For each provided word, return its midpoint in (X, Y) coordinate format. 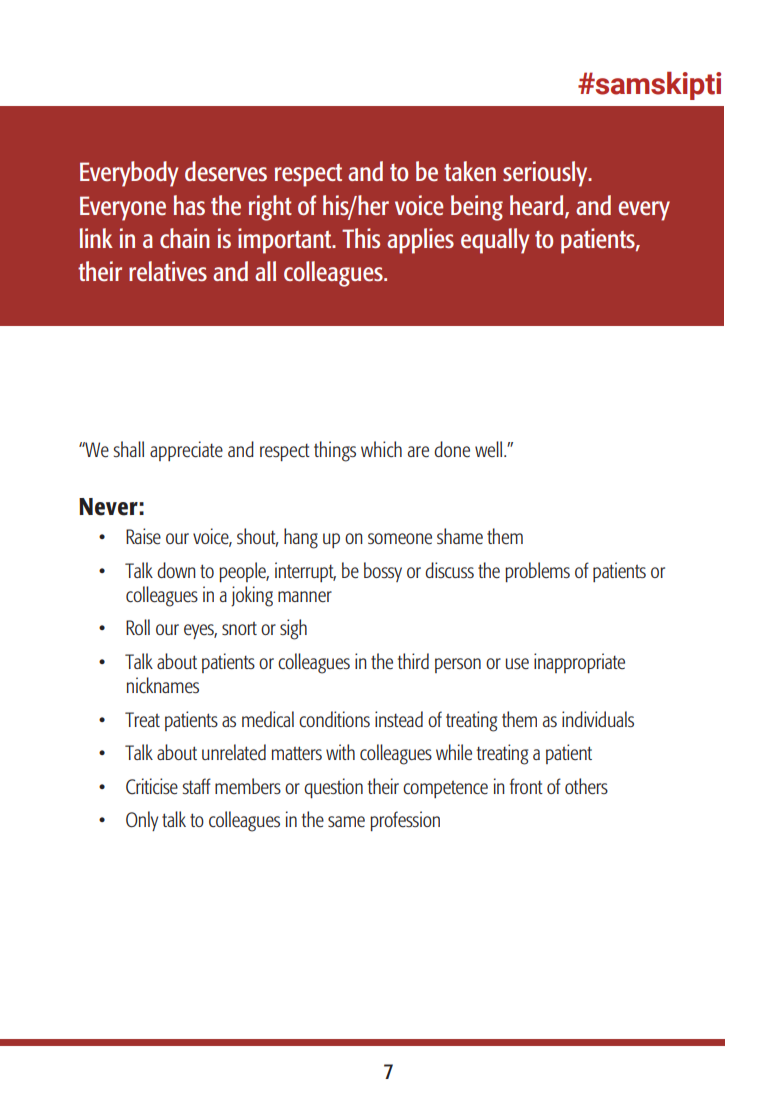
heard (538, 206)
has (189, 205)
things (335, 451)
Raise (143, 536)
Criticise (152, 786)
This (361, 238)
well (490, 449)
